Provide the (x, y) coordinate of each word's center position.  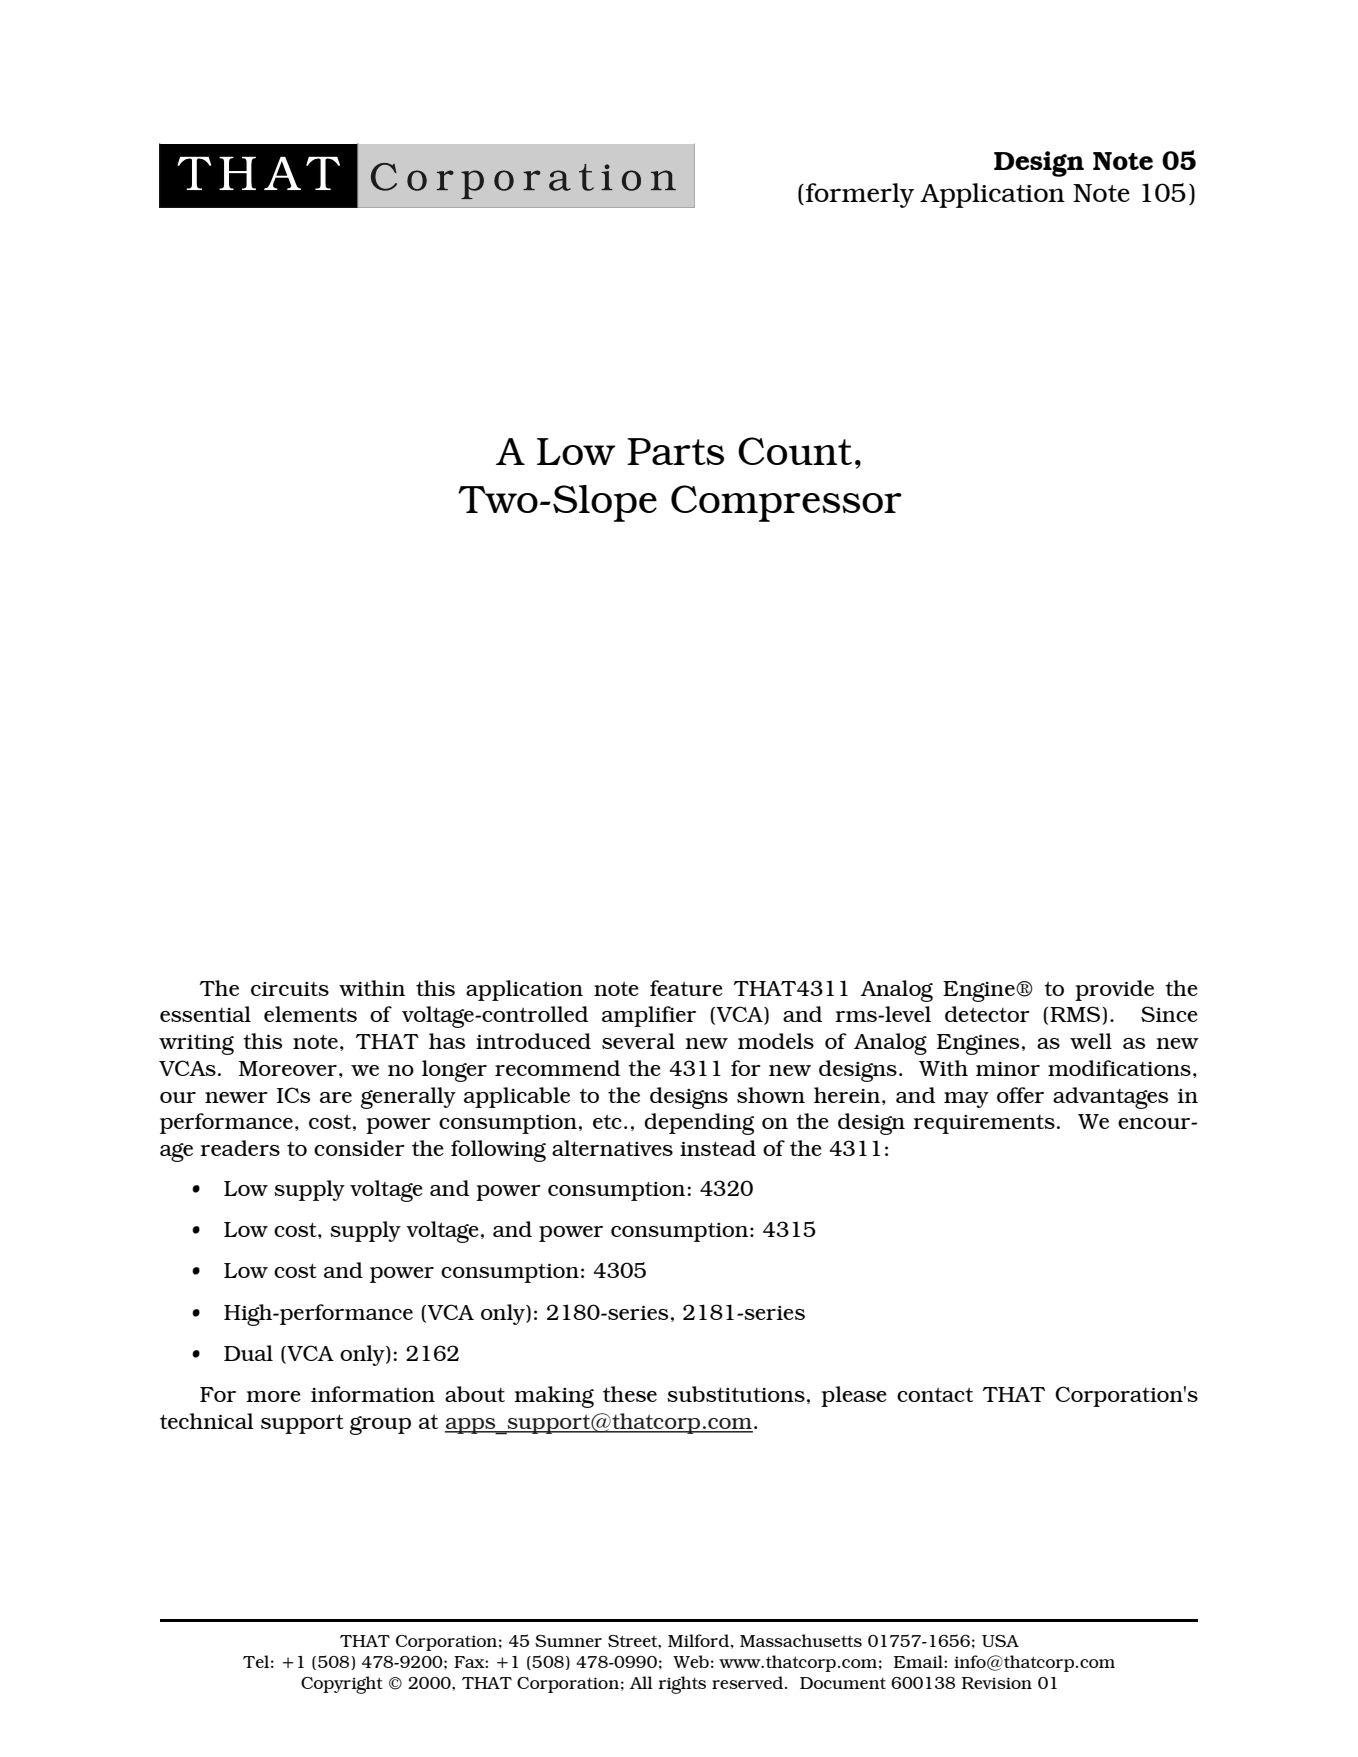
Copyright (342, 1685)
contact (935, 1395)
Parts (675, 451)
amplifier (649, 1016)
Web (691, 1661)
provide (1114, 990)
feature (686, 988)
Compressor (786, 503)
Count (795, 451)
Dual (248, 1353)
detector (987, 1014)
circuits (290, 989)
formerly (860, 195)
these (630, 1394)
